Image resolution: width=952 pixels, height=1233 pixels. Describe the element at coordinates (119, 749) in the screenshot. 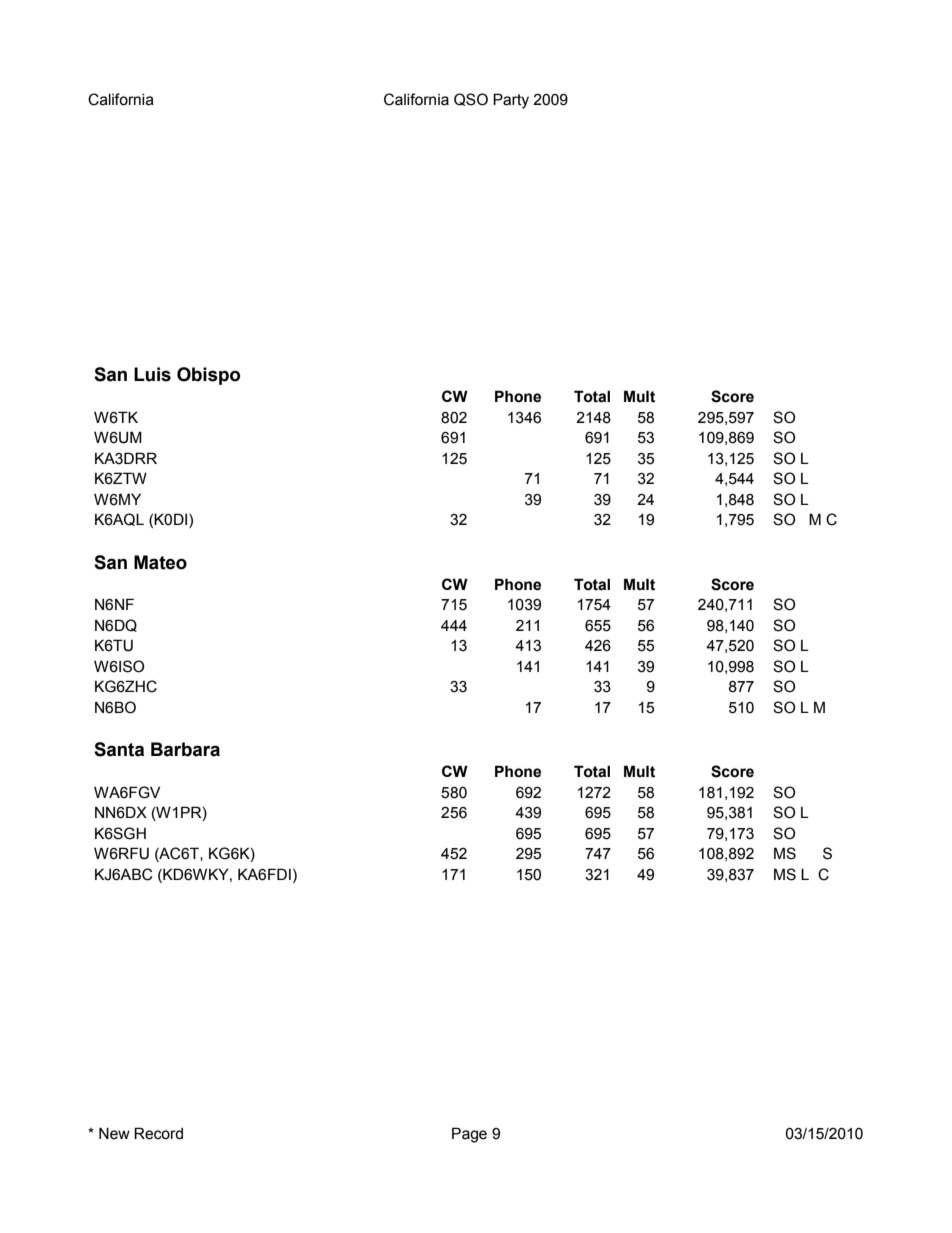

I see `Santa` at that location.
